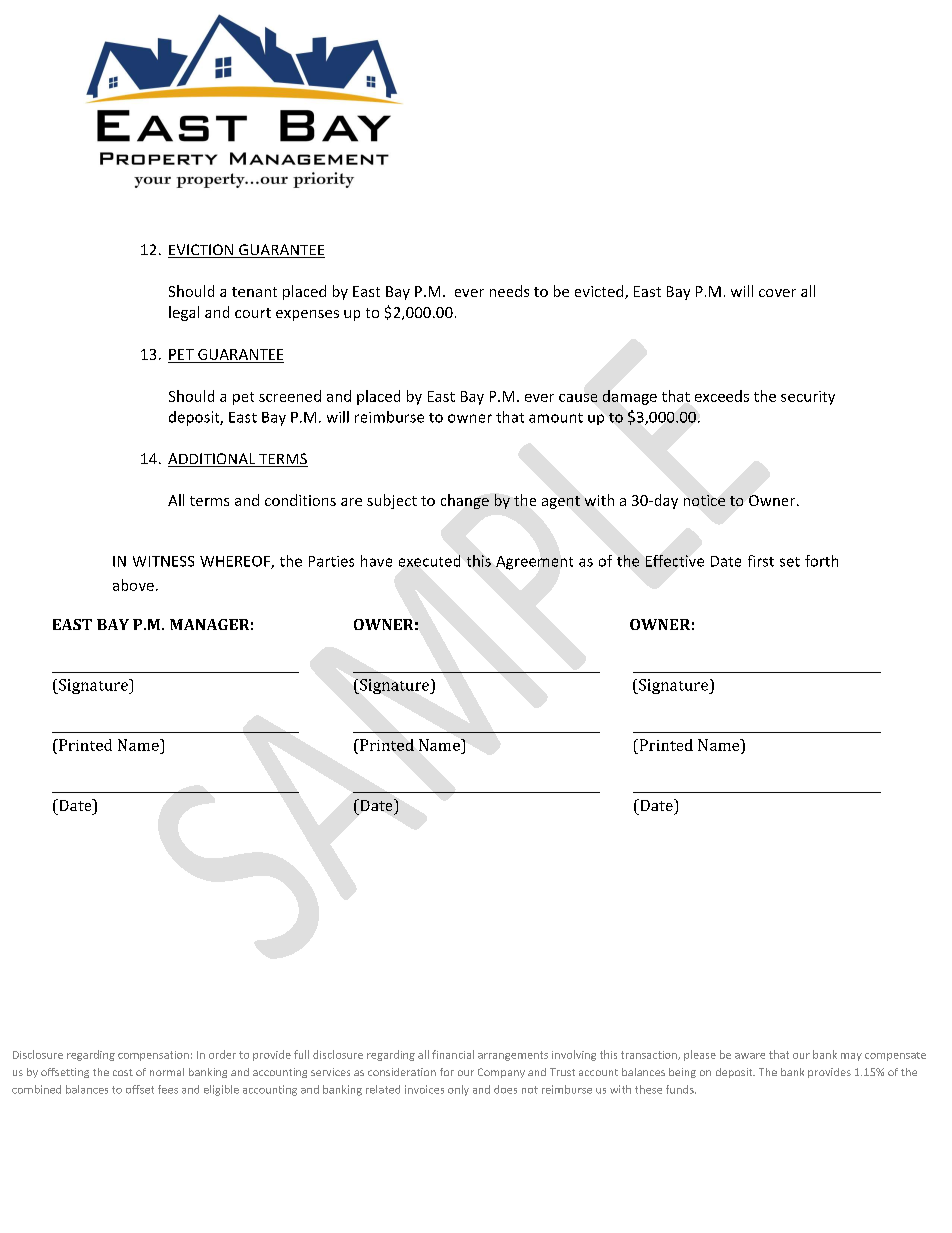  Describe the element at coordinates (534, 563) in the screenshot. I see `Agreement` at that location.
